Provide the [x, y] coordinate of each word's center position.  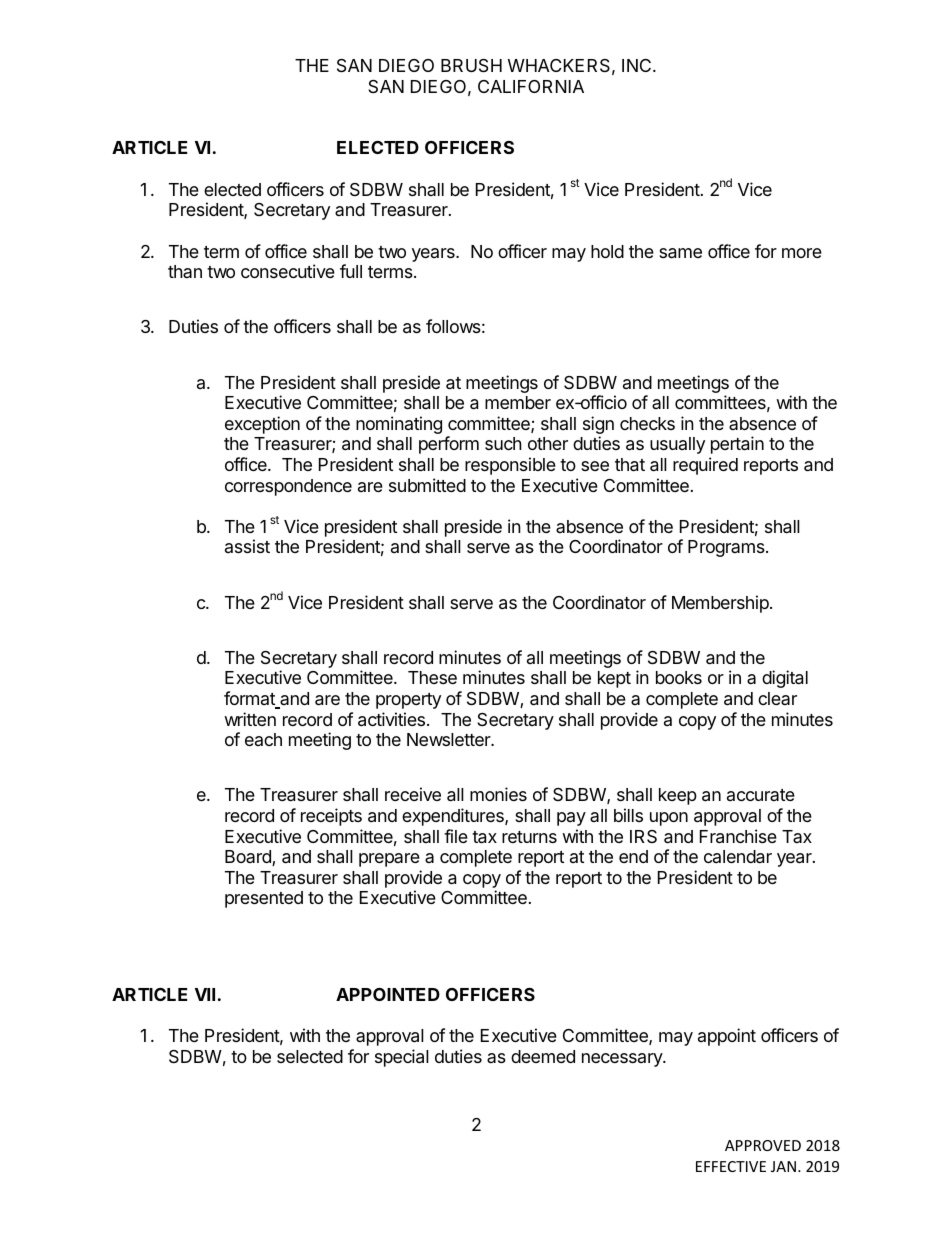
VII [205, 994]
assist [247, 546]
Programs [727, 548]
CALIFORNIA [531, 86]
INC [638, 65]
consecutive [288, 271]
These [432, 677]
